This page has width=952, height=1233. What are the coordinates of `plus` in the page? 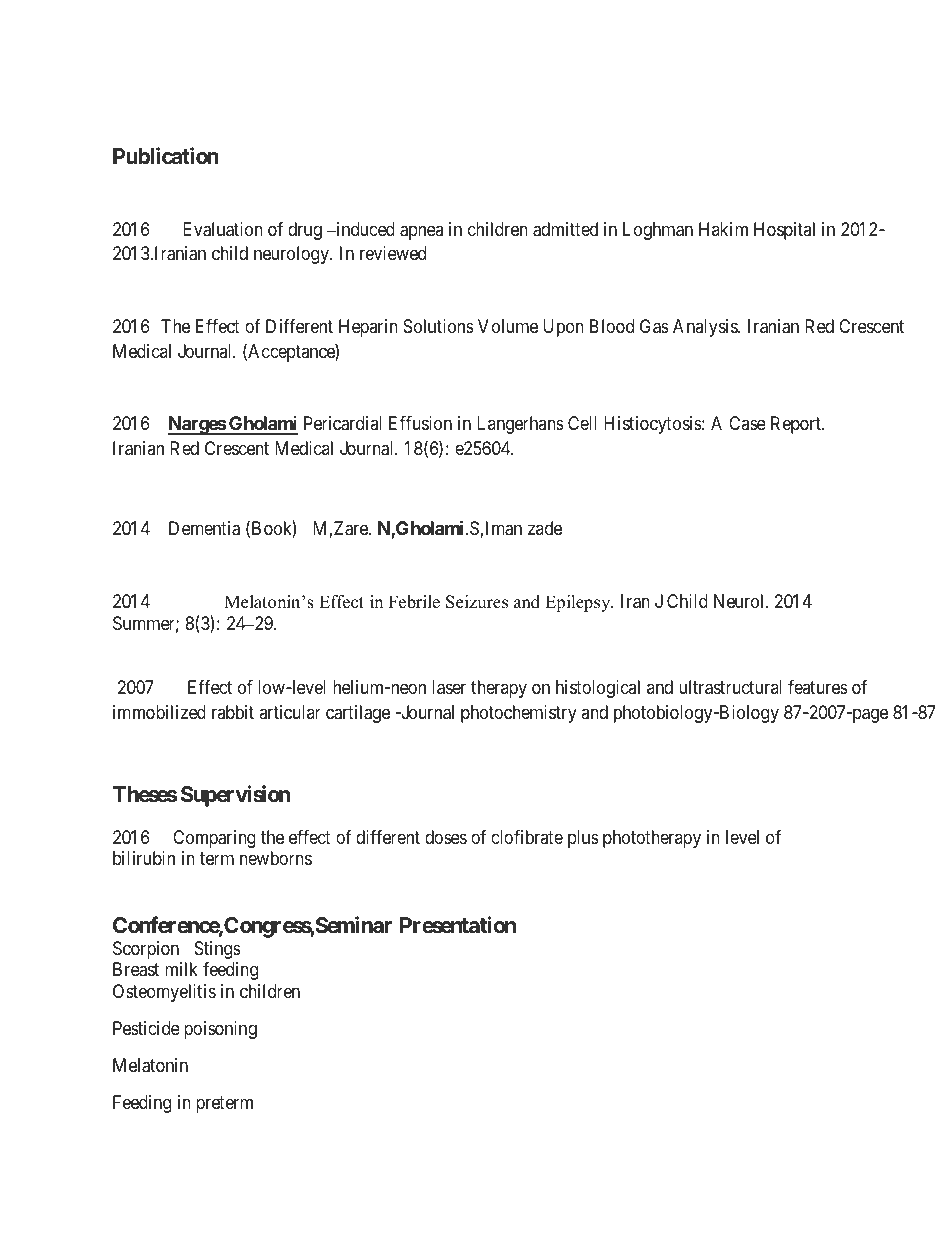 It's located at (583, 839).
